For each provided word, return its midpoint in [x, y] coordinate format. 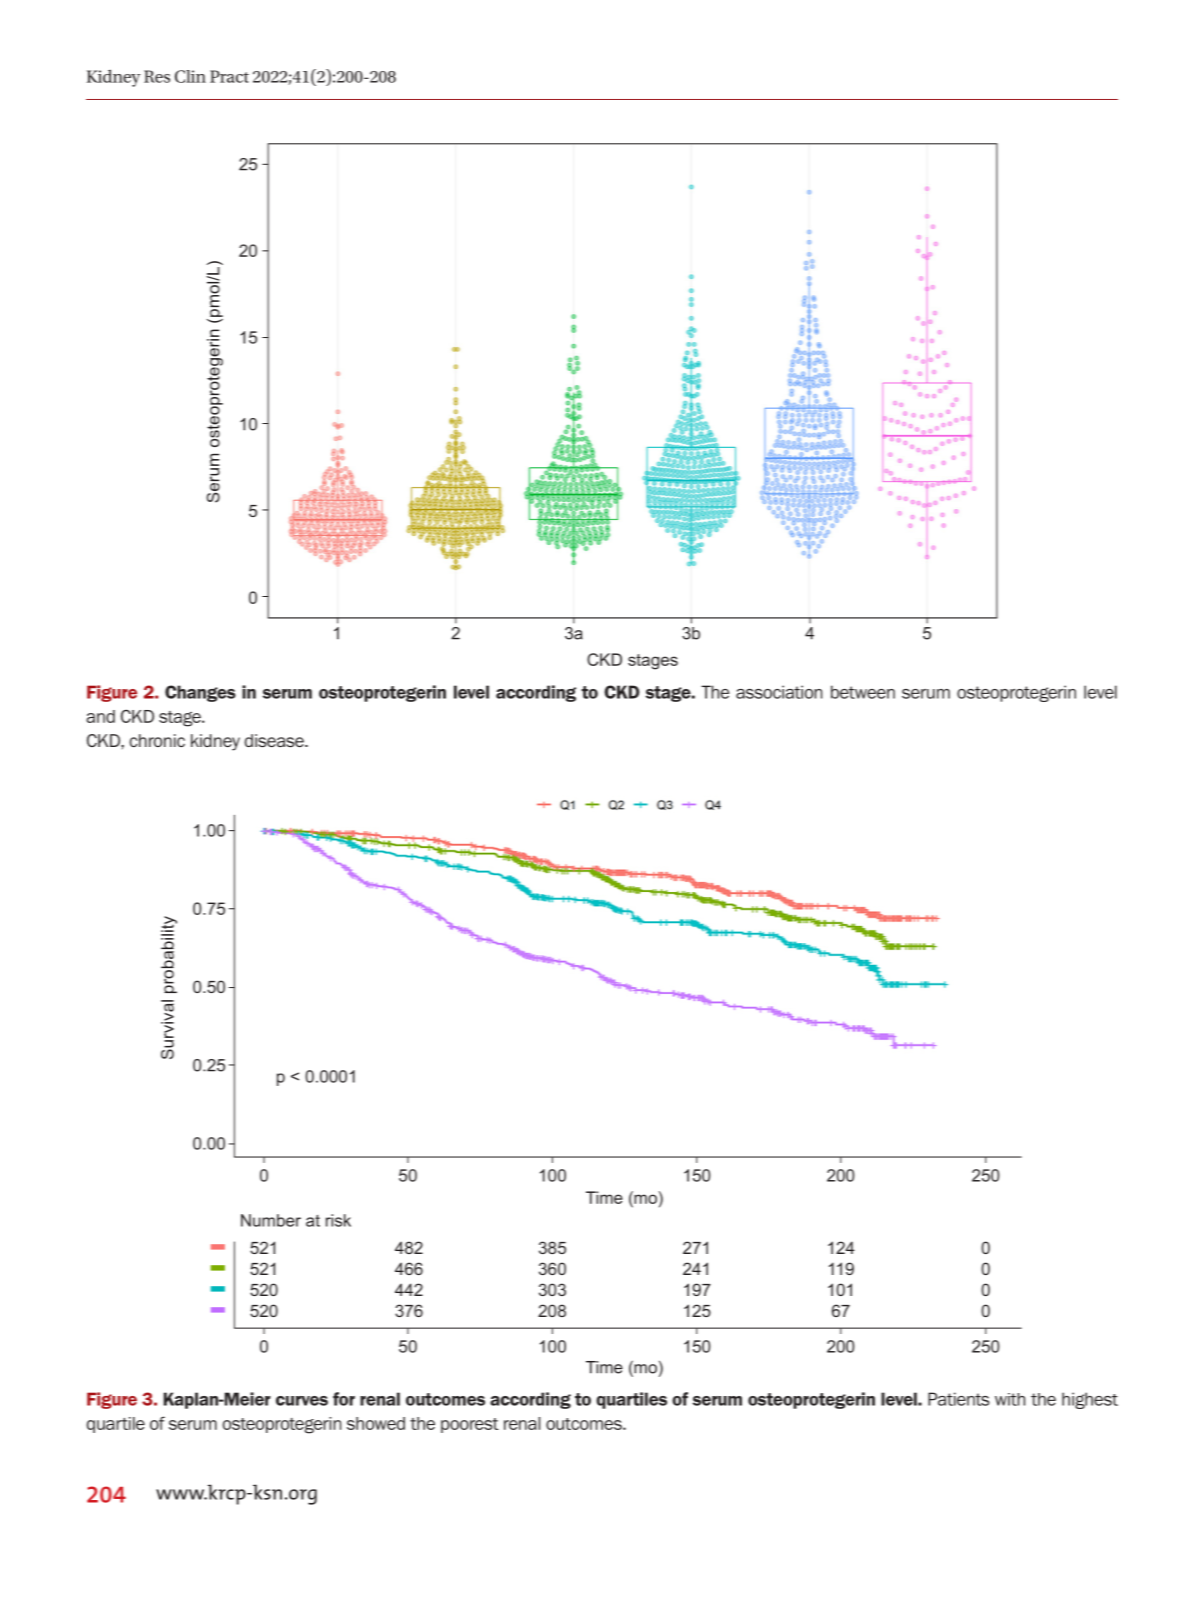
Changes [200, 693]
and [100, 716]
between [863, 692]
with [1010, 1399]
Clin [190, 76]
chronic [157, 740]
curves [302, 1401]
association [779, 692]
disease [275, 740]
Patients [959, 1399]
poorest [470, 1425]
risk [338, 1220]
